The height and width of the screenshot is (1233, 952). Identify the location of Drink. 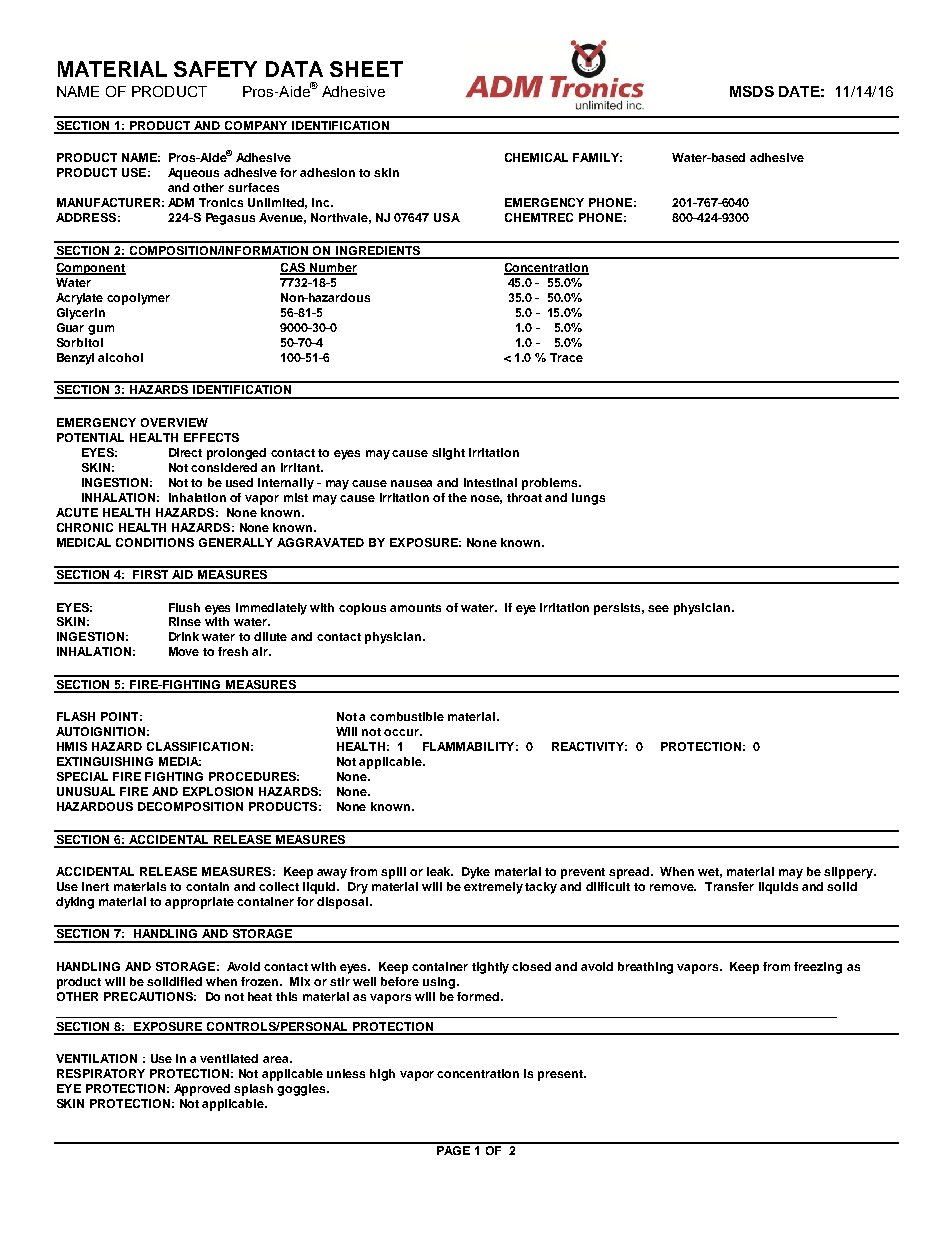
(184, 636).
